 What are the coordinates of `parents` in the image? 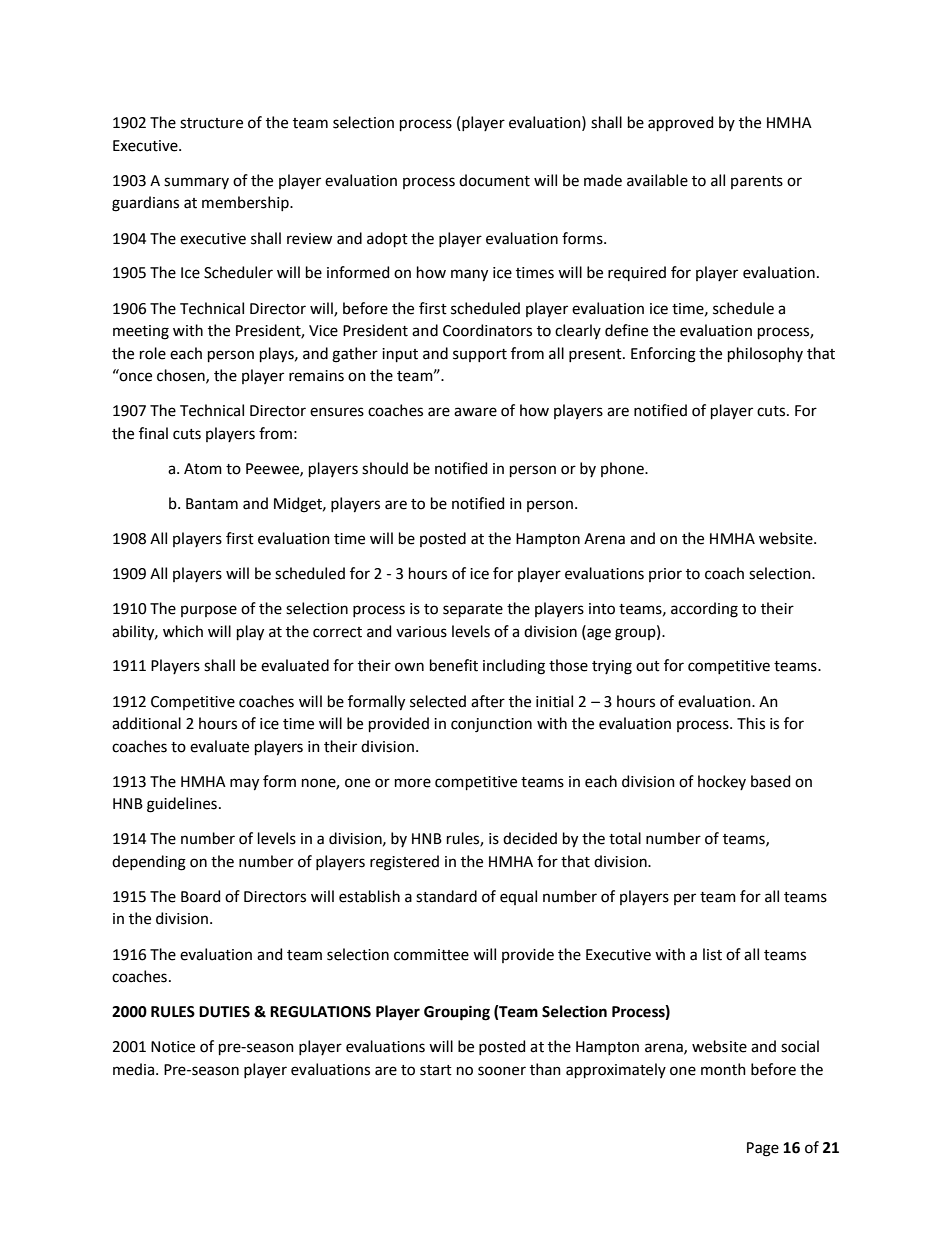 It's located at (757, 182).
